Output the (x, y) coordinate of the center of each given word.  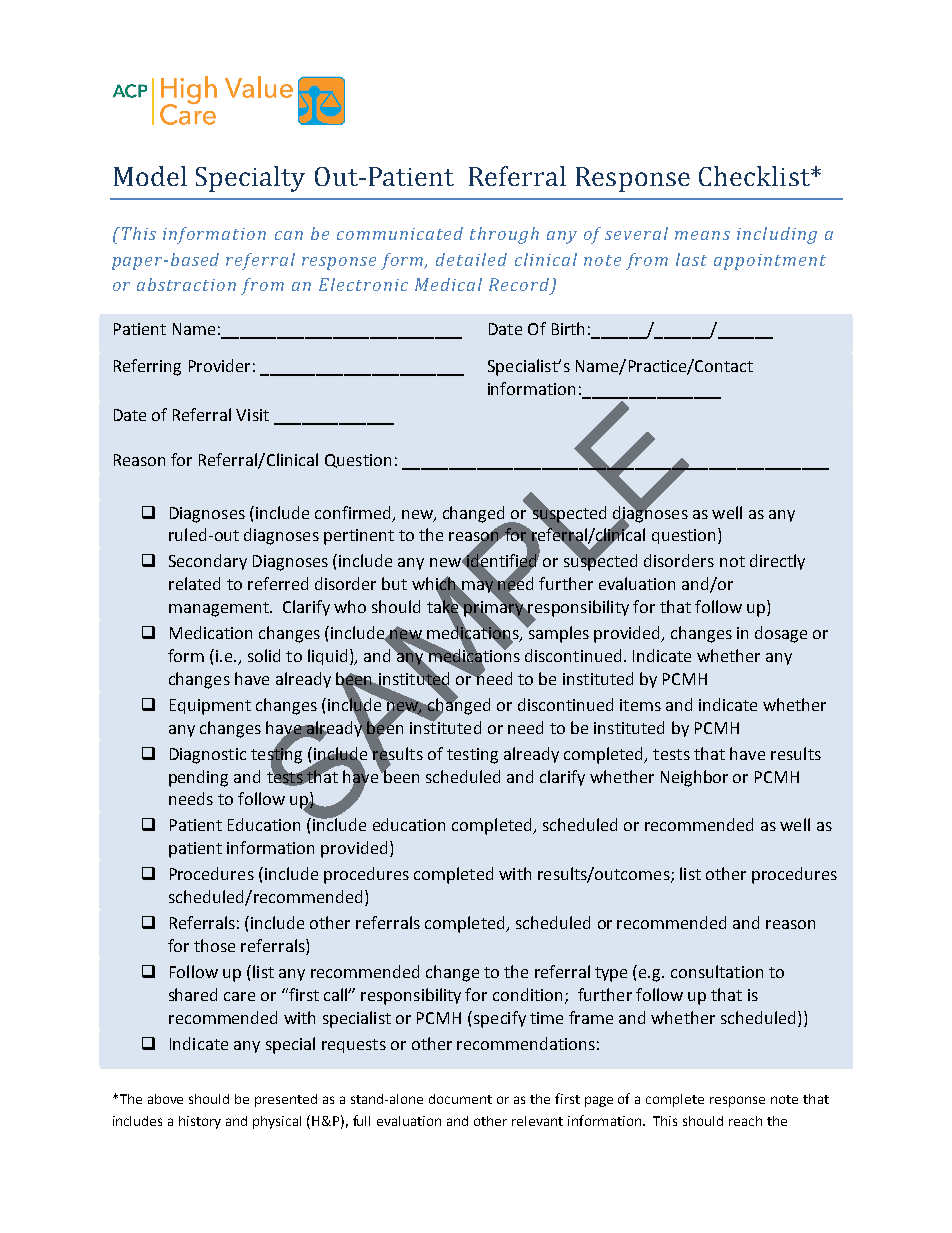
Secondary (208, 562)
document (460, 1099)
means (702, 235)
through (504, 235)
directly (777, 562)
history (200, 1122)
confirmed (352, 512)
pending (198, 778)
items (640, 705)
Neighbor (694, 778)
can (289, 235)
